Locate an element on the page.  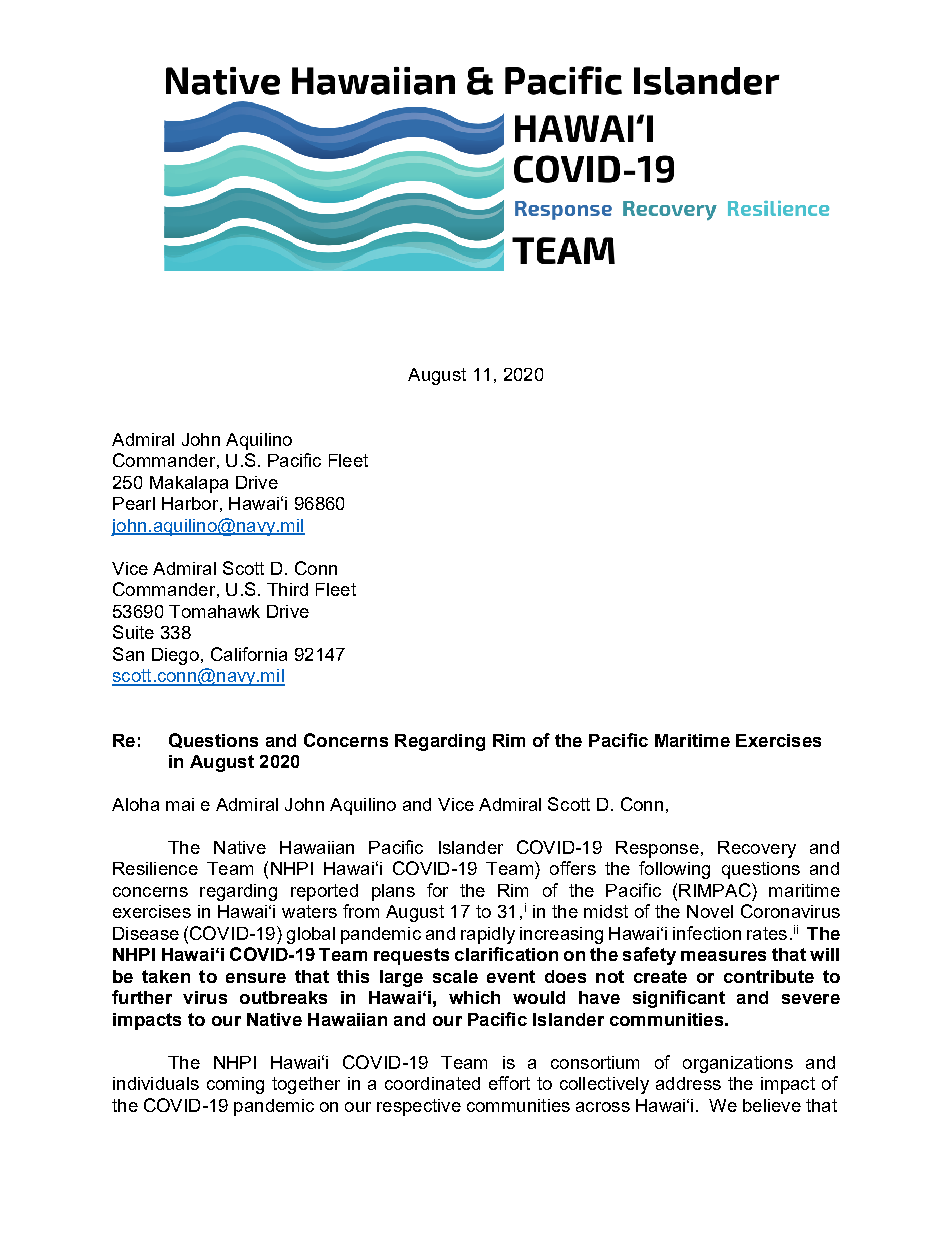
Third is located at coordinates (287, 589).
